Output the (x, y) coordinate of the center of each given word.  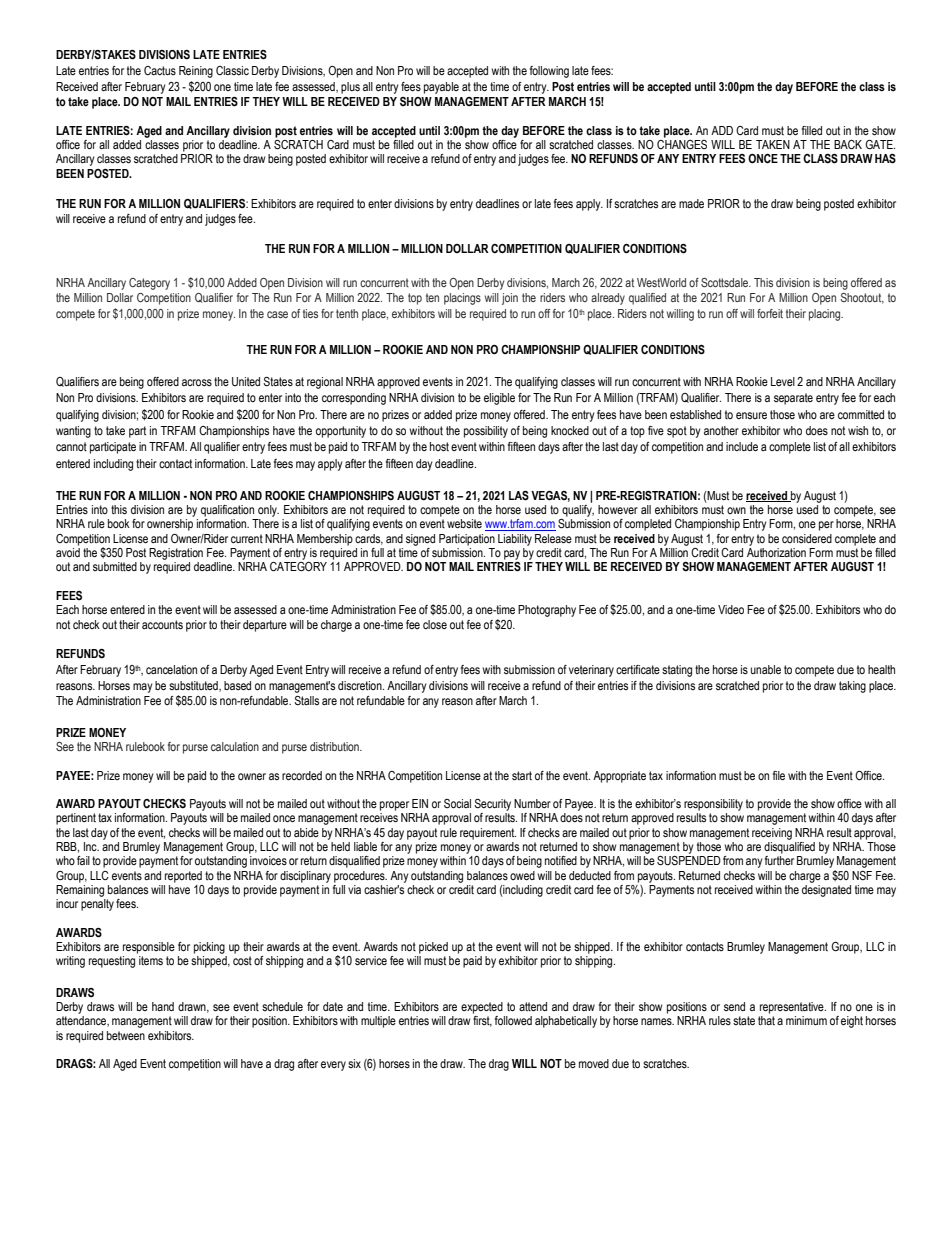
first (482, 1021)
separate (793, 399)
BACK (848, 144)
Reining (196, 72)
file (779, 775)
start (522, 776)
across (197, 382)
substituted (194, 686)
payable (441, 88)
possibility (486, 432)
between (126, 1035)
